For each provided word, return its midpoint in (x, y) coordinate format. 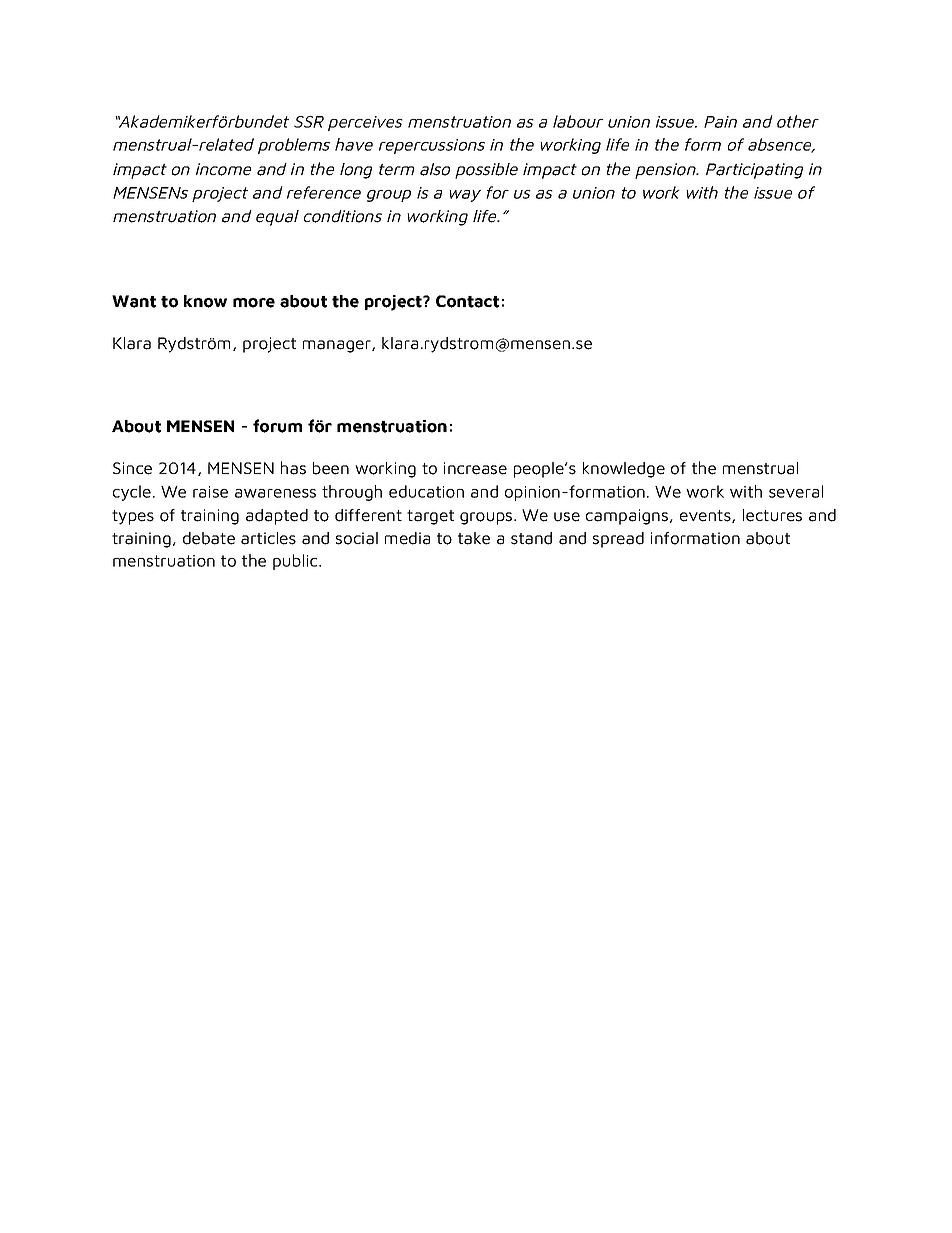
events (706, 516)
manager (338, 346)
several (796, 491)
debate (209, 538)
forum (277, 426)
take (474, 538)
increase (475, 468)
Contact (467, 301)
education (426, 491)
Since (132, 468)
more (254, 303)
